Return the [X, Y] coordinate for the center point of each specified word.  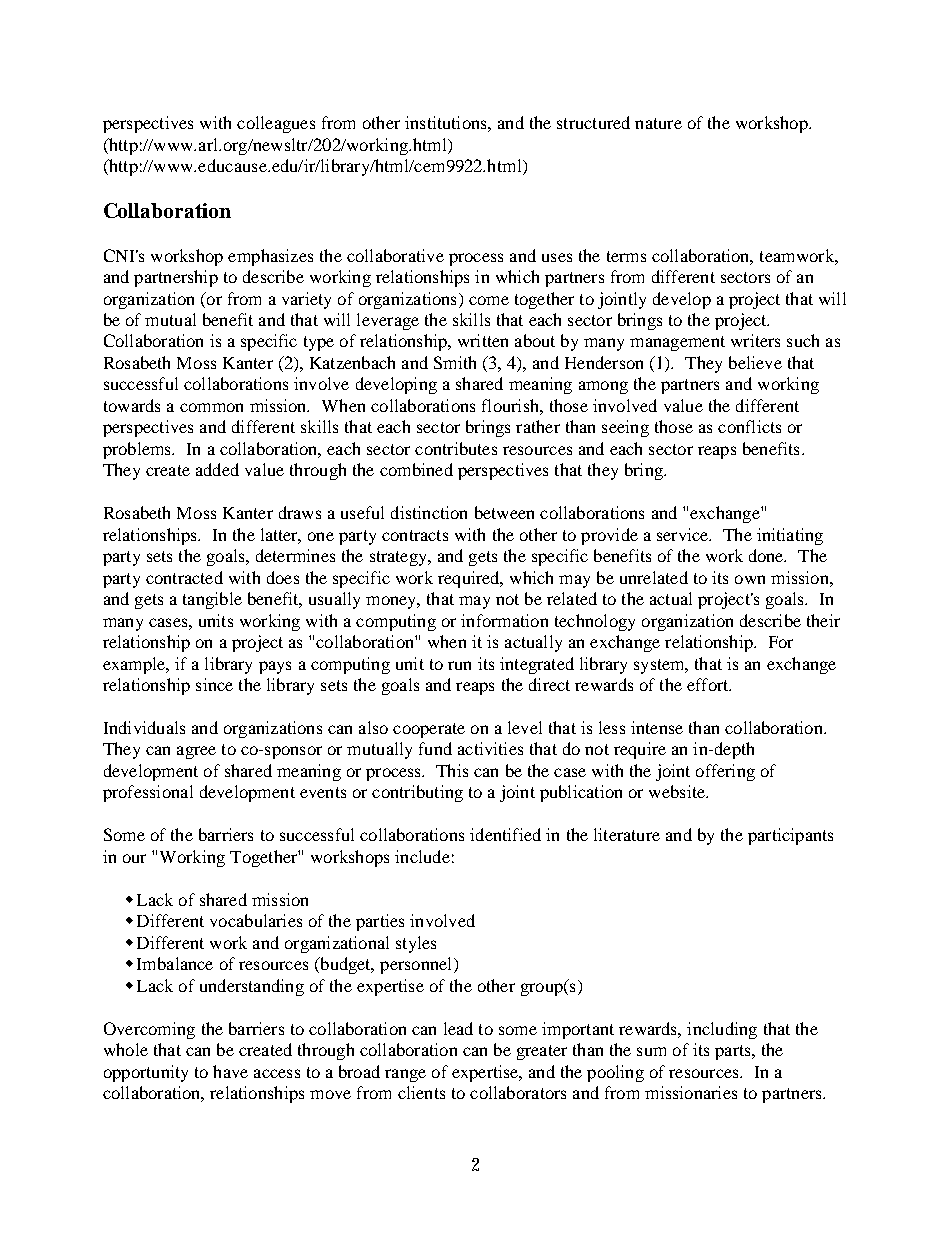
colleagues [276, 124]
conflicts [749, 426]
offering [725, 772]
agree [196, 752]
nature [658, 123]
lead [458, 1028]
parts [734, 1052]
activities [490, 748]
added [217, 469]
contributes [456, 448]
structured [593, 122]
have [230, 1071]
